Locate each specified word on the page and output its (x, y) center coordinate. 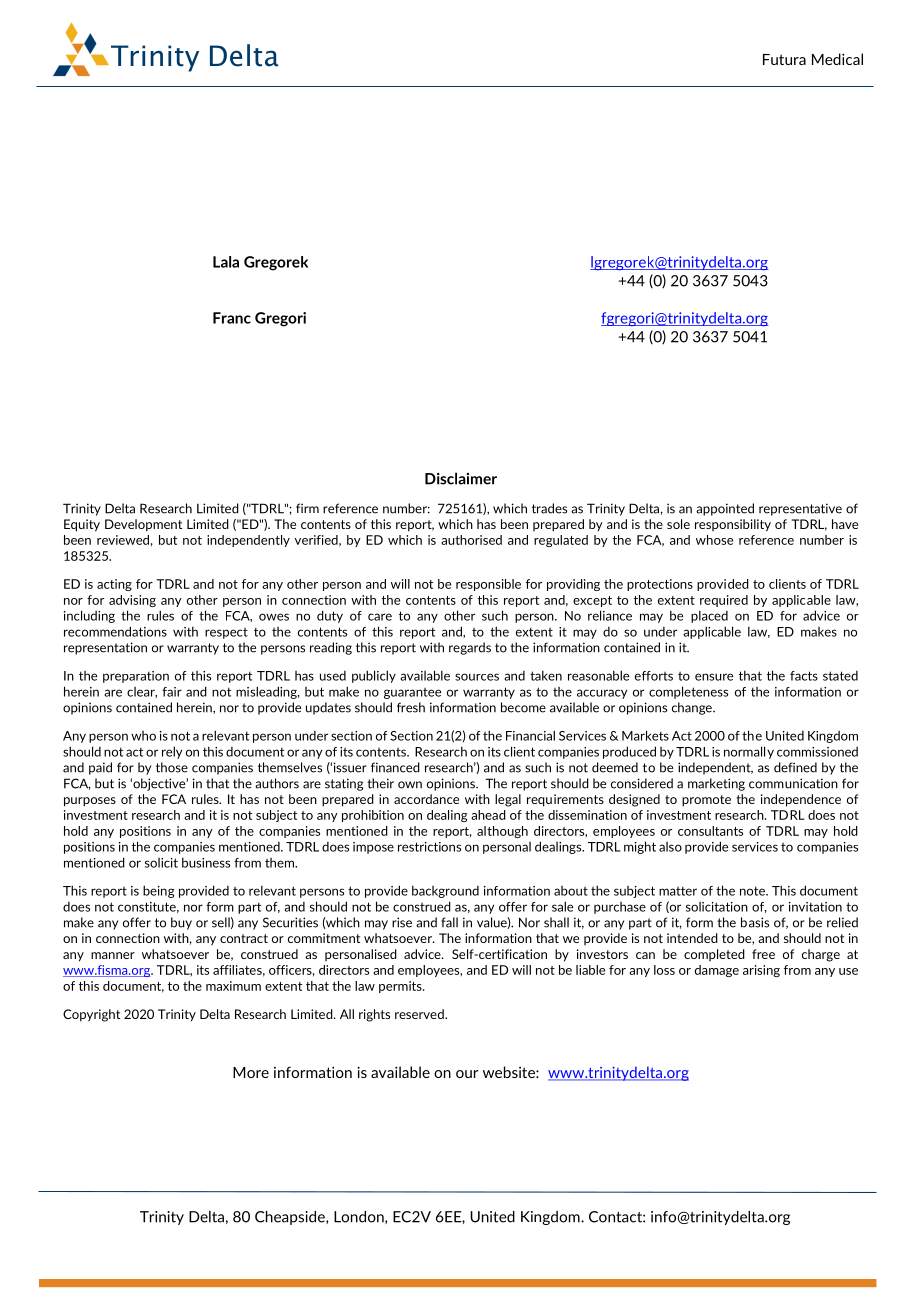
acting (114, 585)
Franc (232, 318)
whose (714, 540)
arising (761, 971)
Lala (226, 262)
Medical (837, 59)
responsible (488, 585)
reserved (420, 1014)
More (251, 1072)
